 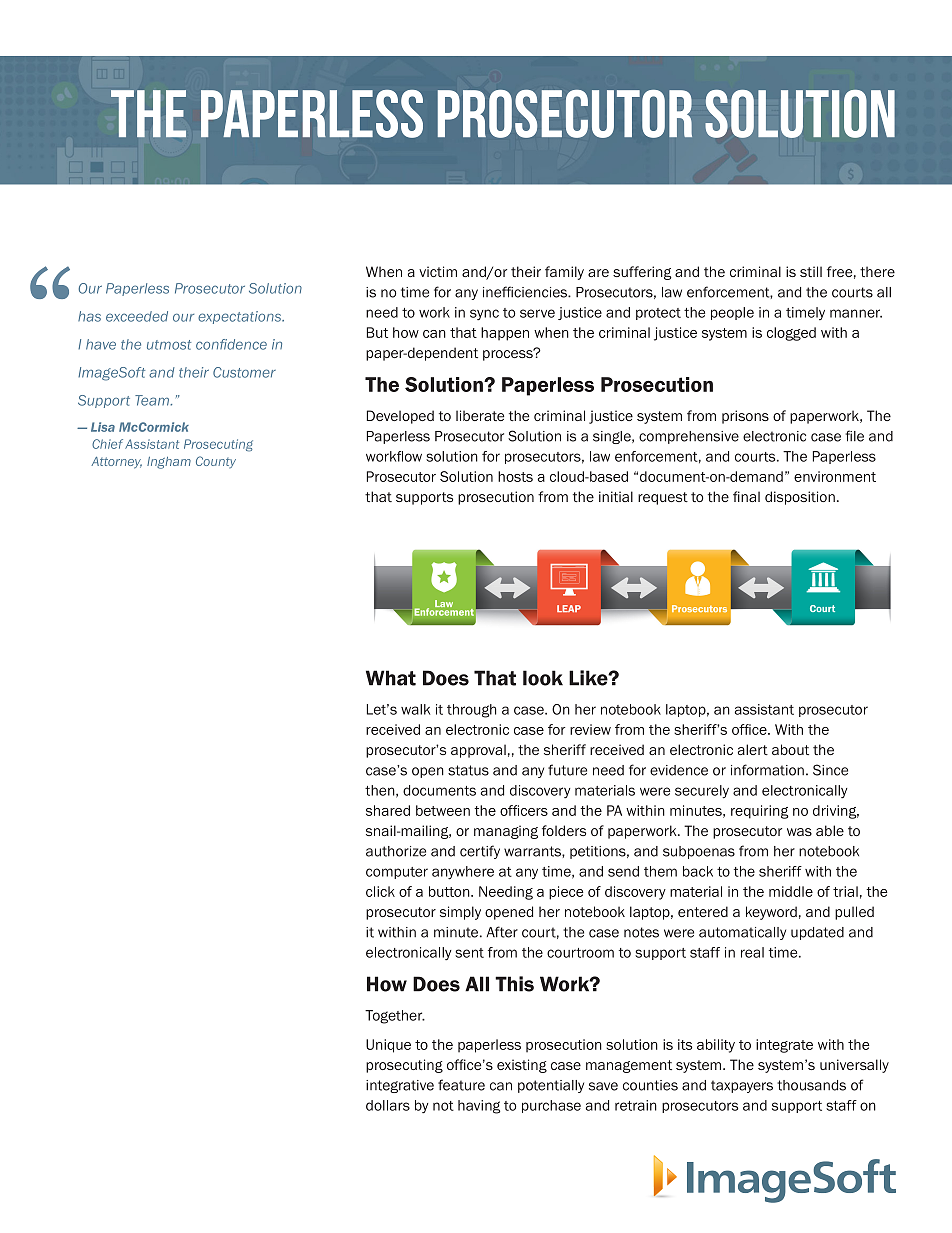 I want to click on hosts, so click(x=515, y=476).
